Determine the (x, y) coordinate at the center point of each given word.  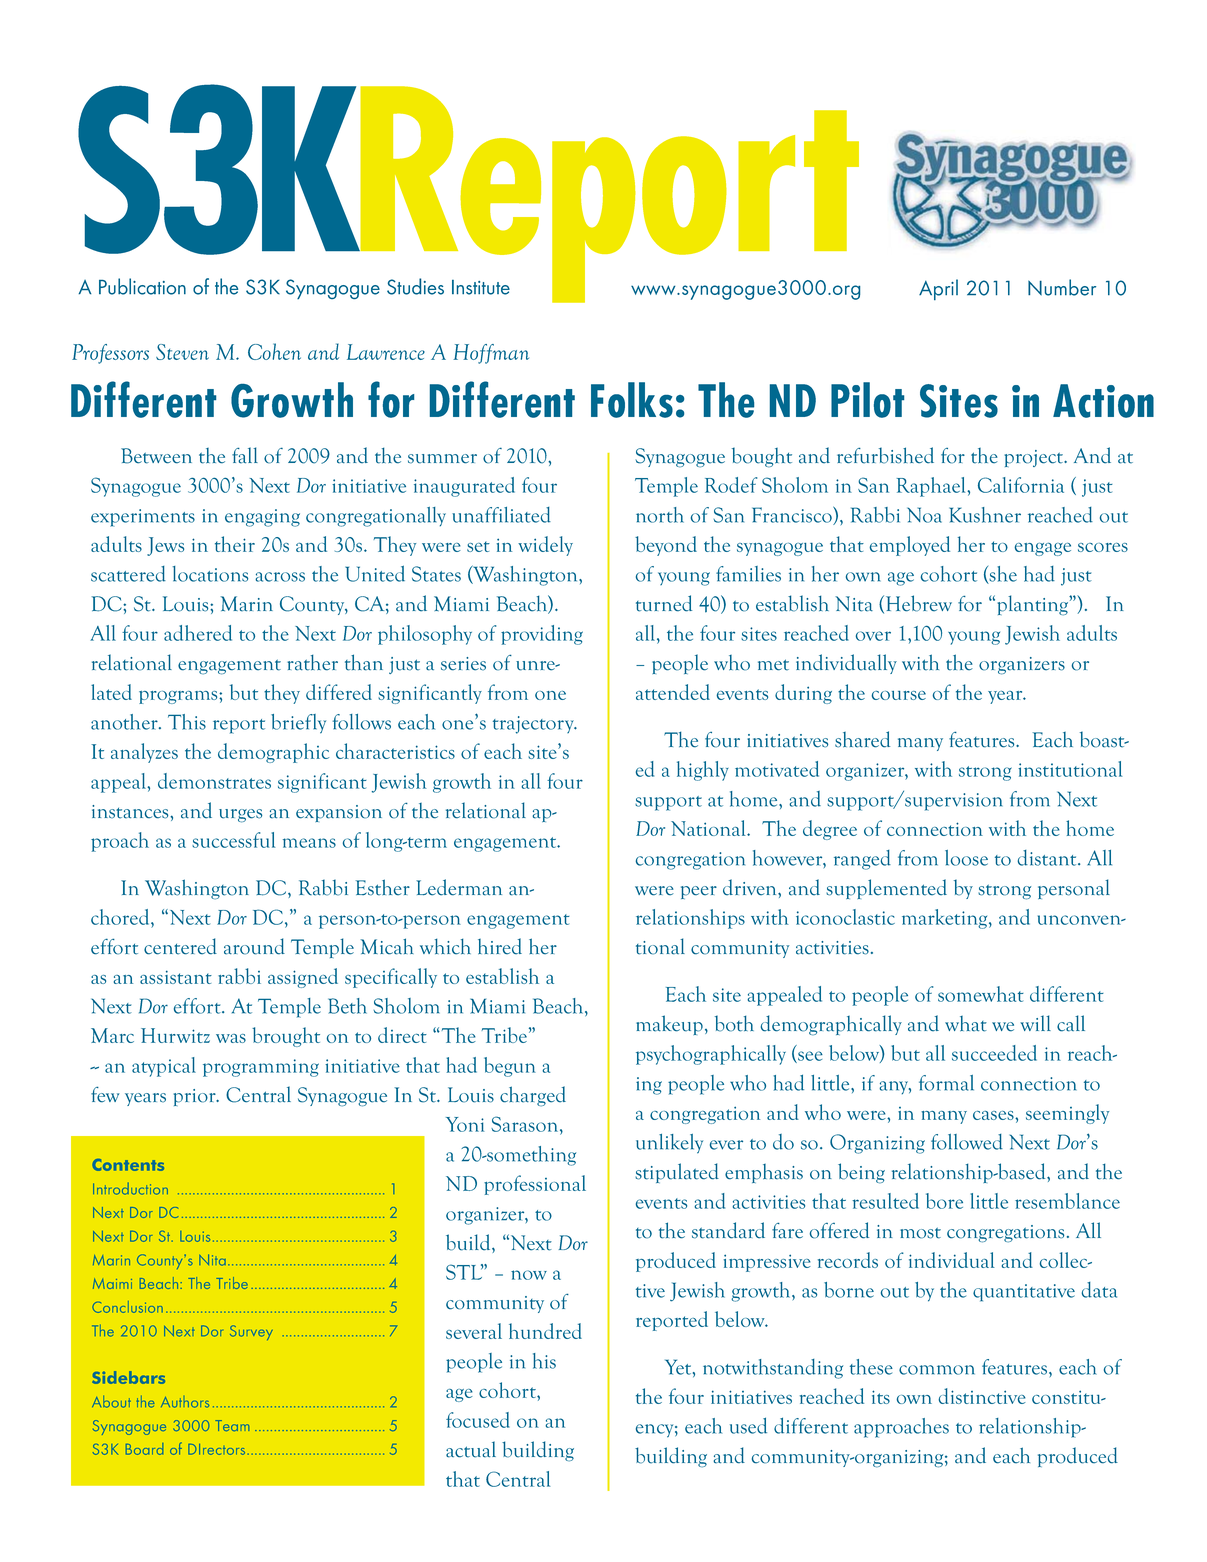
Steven (182, 352)
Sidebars (128, 1377)
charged (533, 1096)
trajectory (534, 725)
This (187, 722)
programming (261, 1068)
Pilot (867, 400)
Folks (632, 400)
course (899, 695)
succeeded (994, 1053)
